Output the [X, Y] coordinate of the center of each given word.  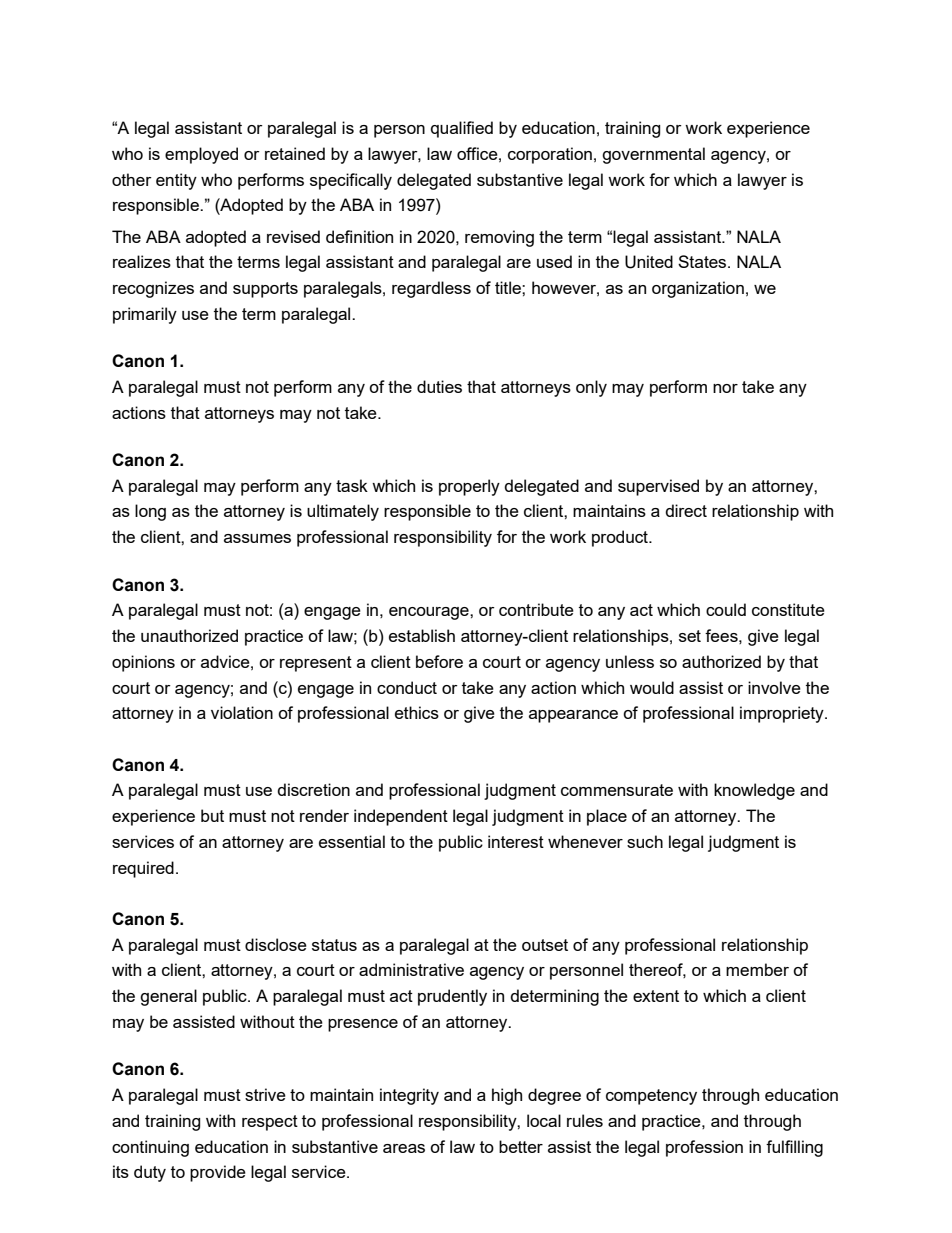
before [439, 661]
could [726, 609]
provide [218, 1173]
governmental [653, 155]
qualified [462, 129]
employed [201, 155]
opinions [143, 663]
